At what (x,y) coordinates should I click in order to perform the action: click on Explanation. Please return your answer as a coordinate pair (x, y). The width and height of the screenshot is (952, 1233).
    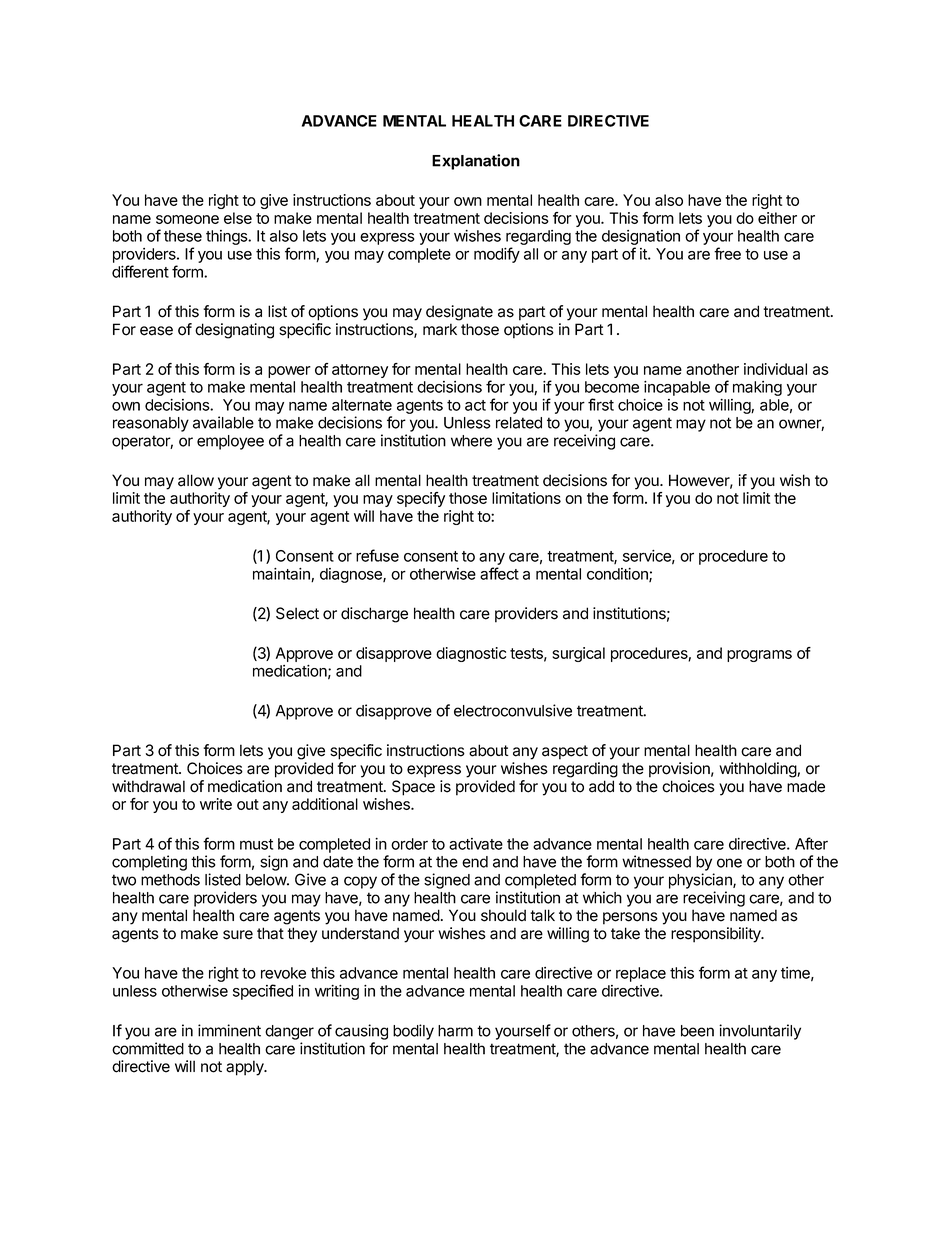
    Looking at the image, I should click on (476, 162).
